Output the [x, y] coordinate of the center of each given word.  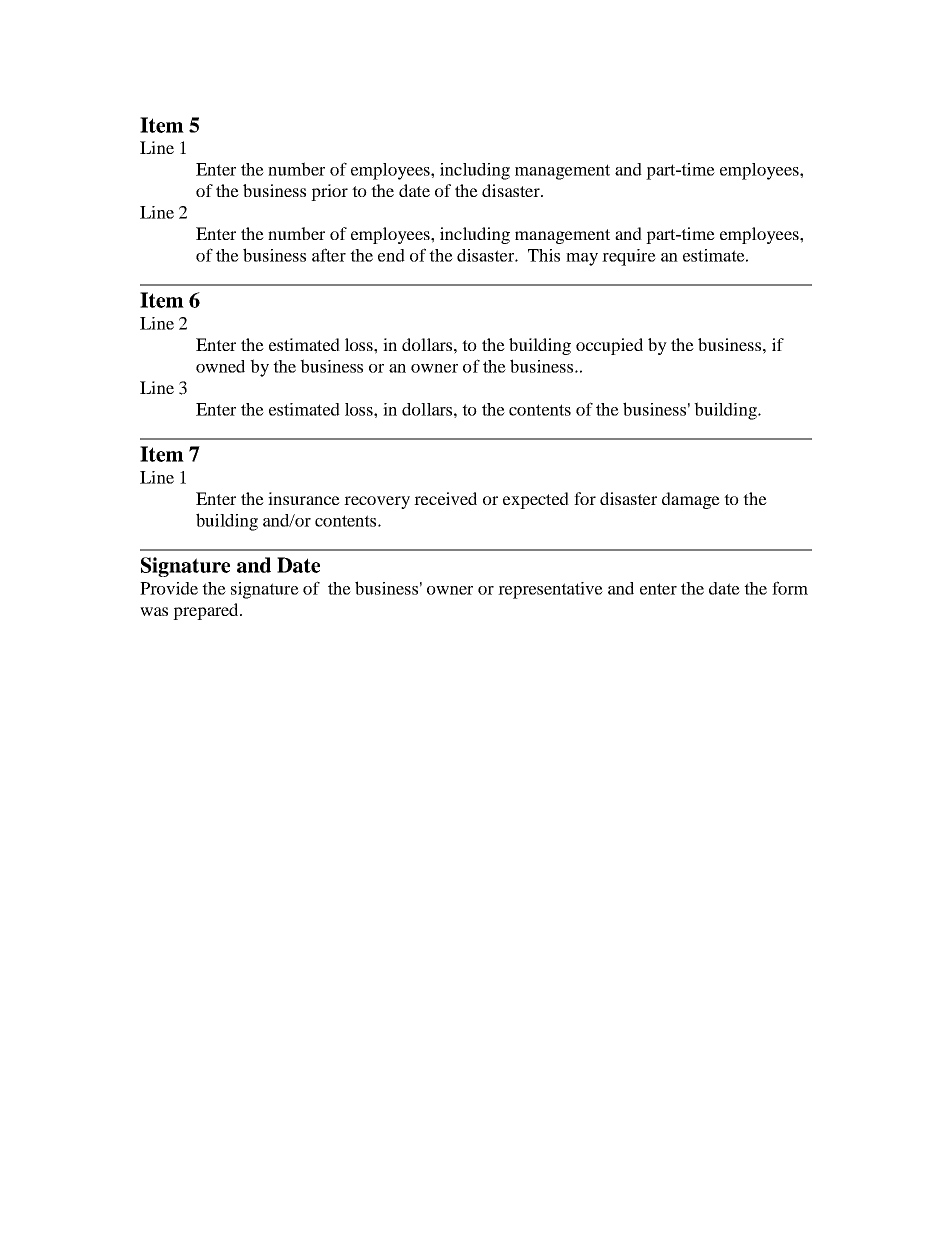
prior [329, 192]
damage [691, 500]
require [629, 257]
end [391, 255]
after [329, 255]
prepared [207, 611]
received [445, 498]
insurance [304, 498]
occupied [609, 346]
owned [220, 366]
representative [550, 590]
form [790, 588]
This [544, 255]
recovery [377, 502]
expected [536, 500]
